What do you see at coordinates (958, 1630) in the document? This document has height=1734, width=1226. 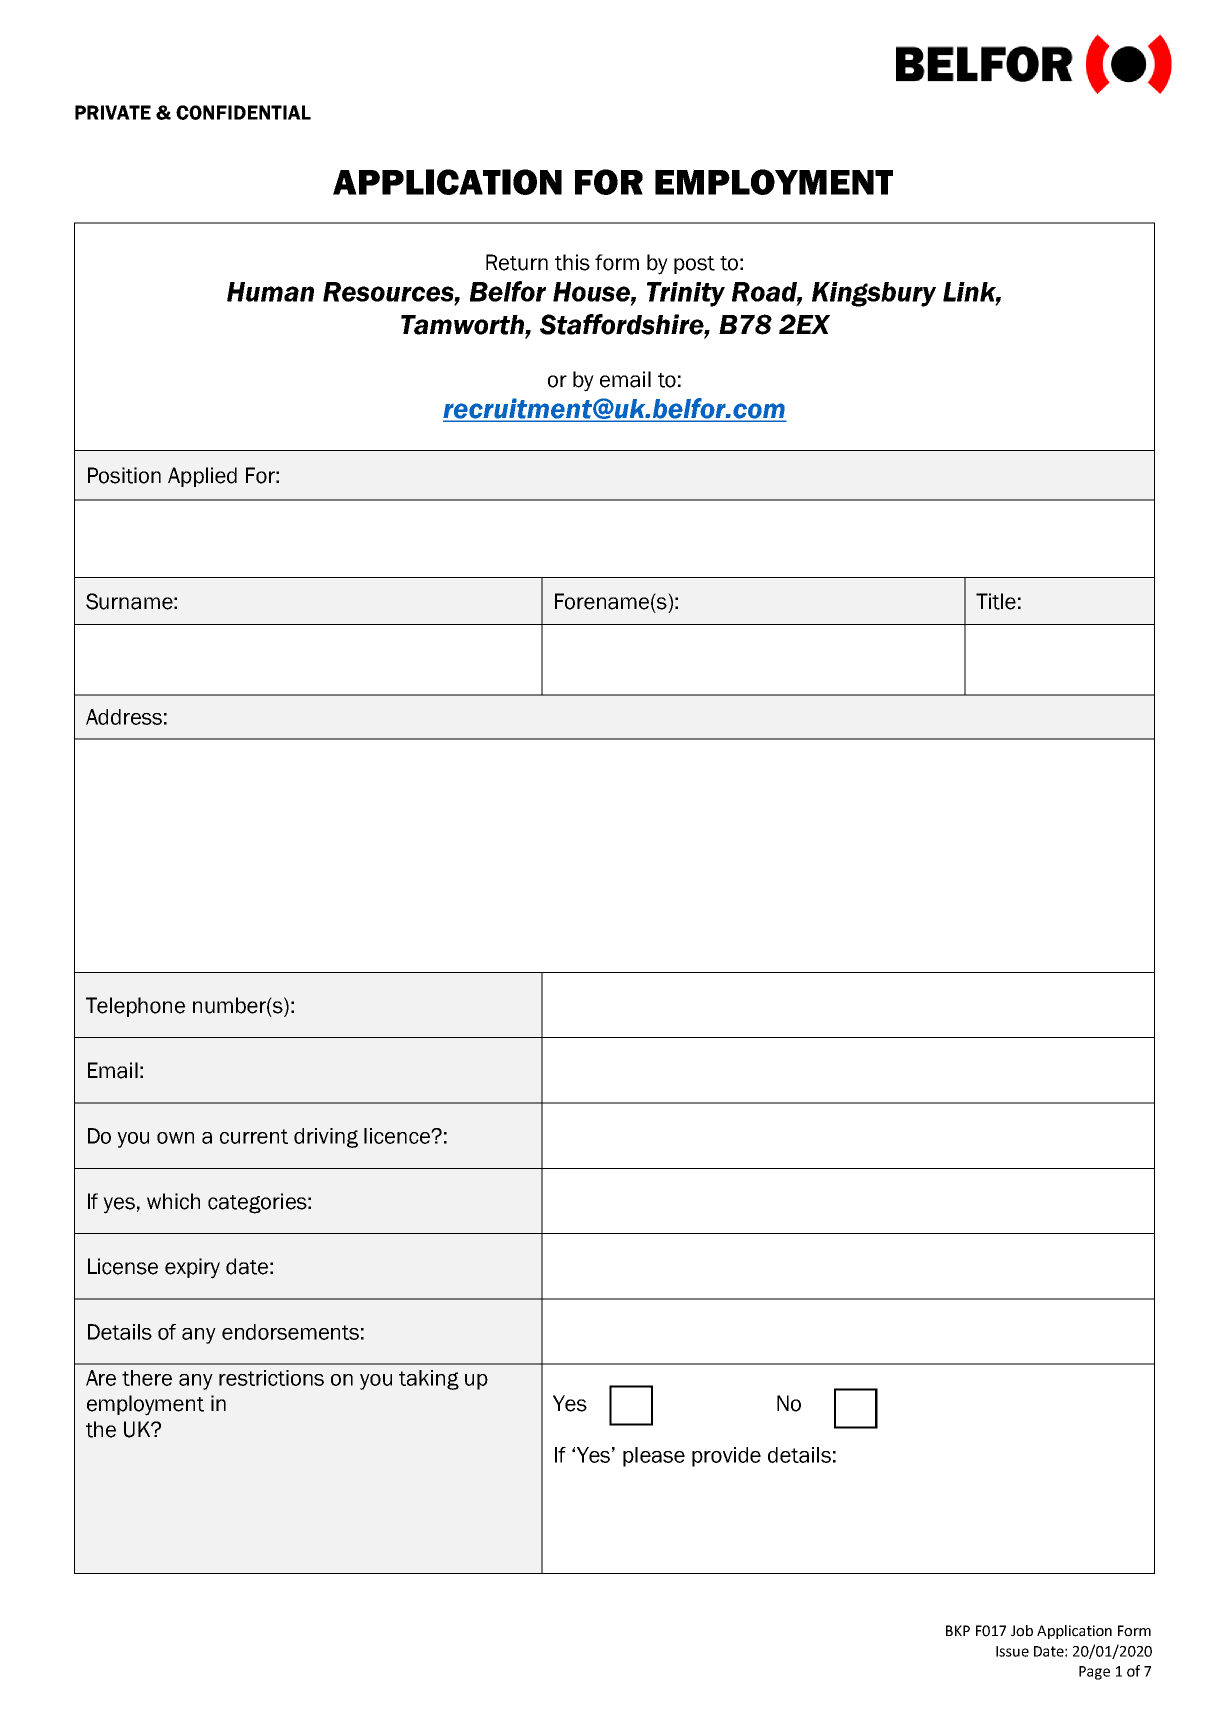 I see `BKP` at bounding box center [958, 1630].
